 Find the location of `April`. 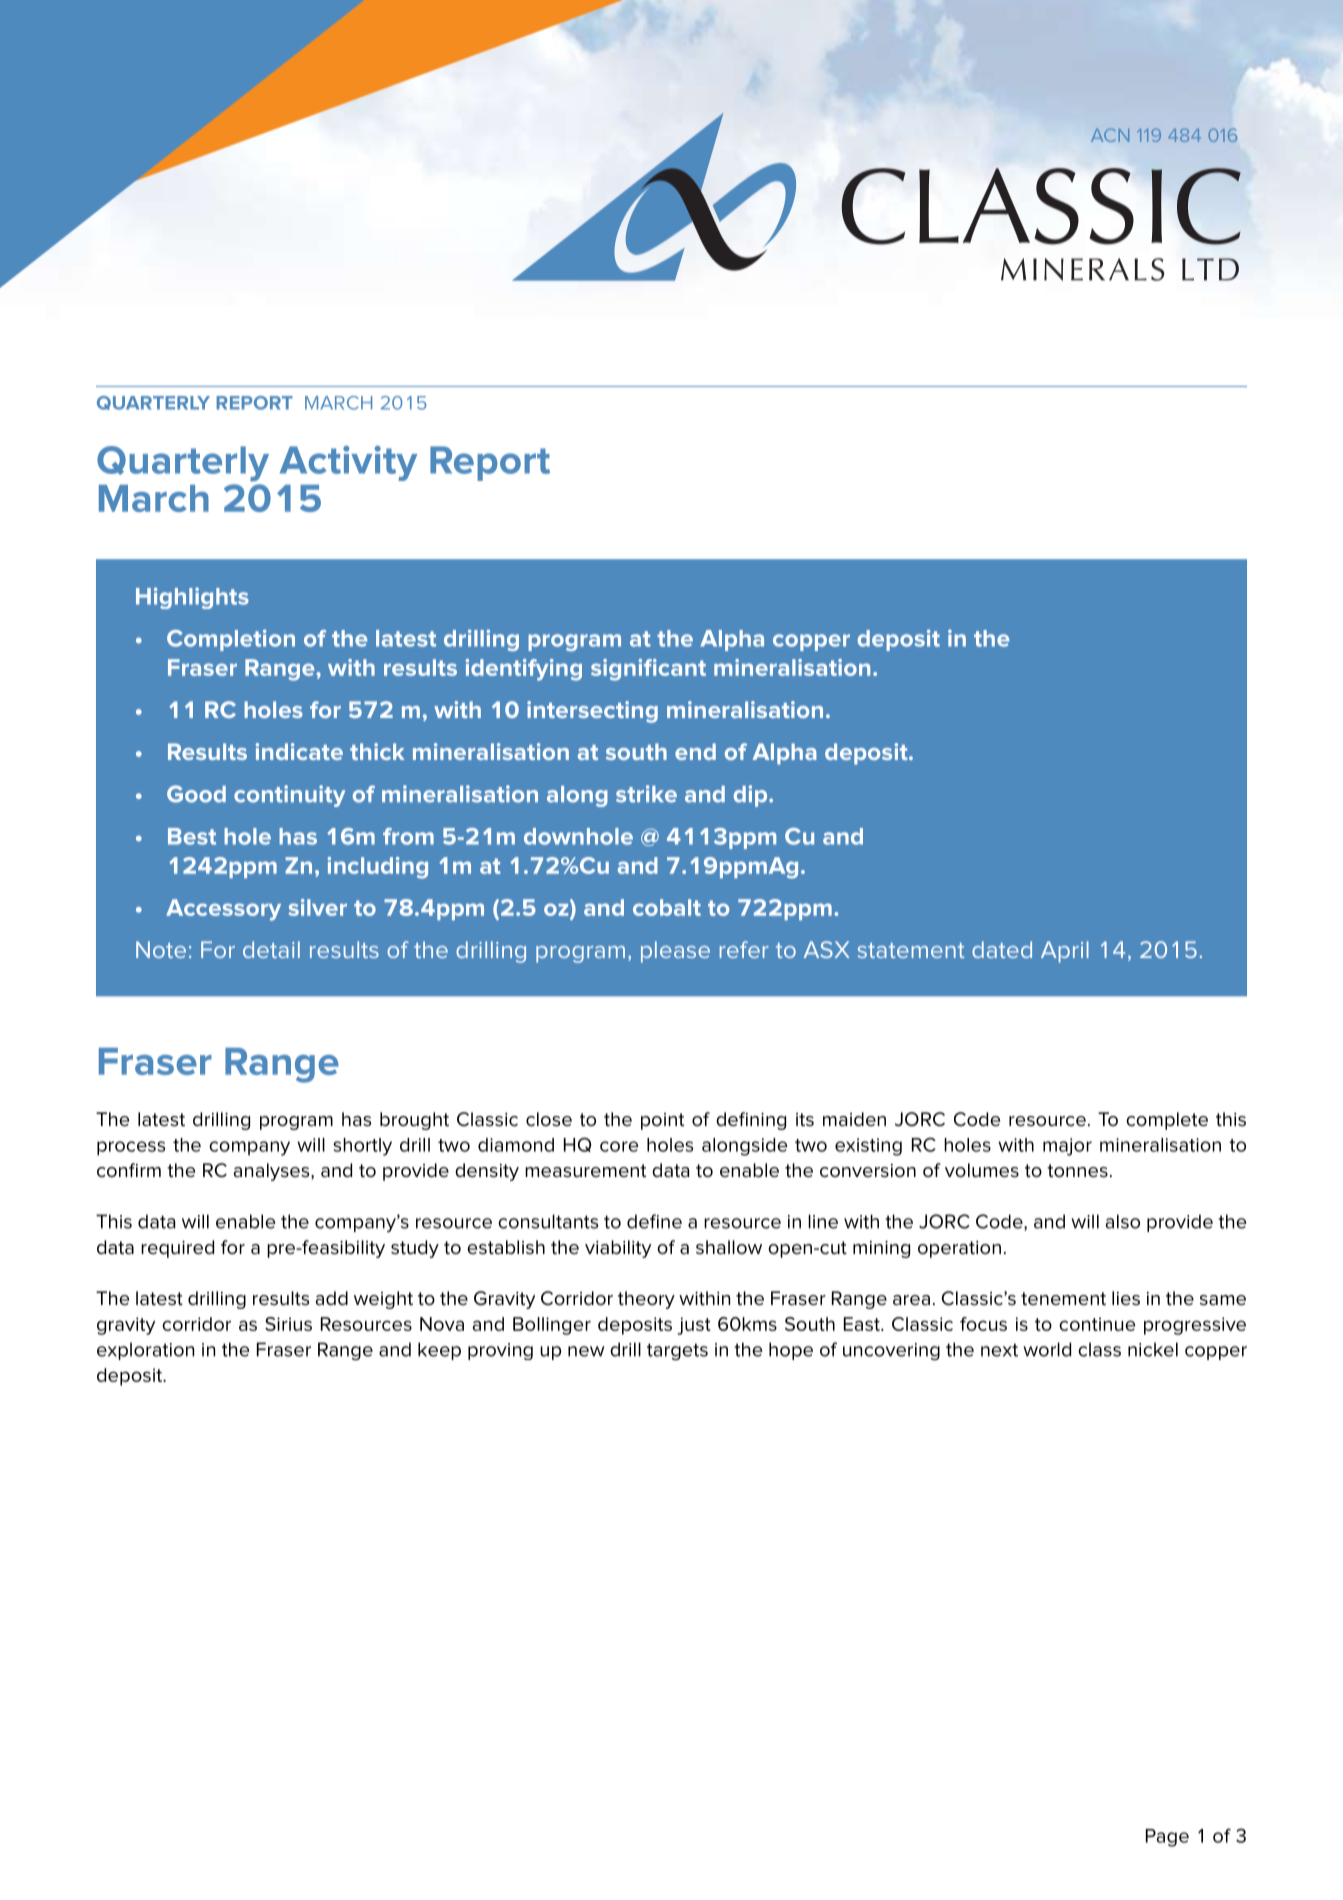

April is located at coordinates (1065, 952).
